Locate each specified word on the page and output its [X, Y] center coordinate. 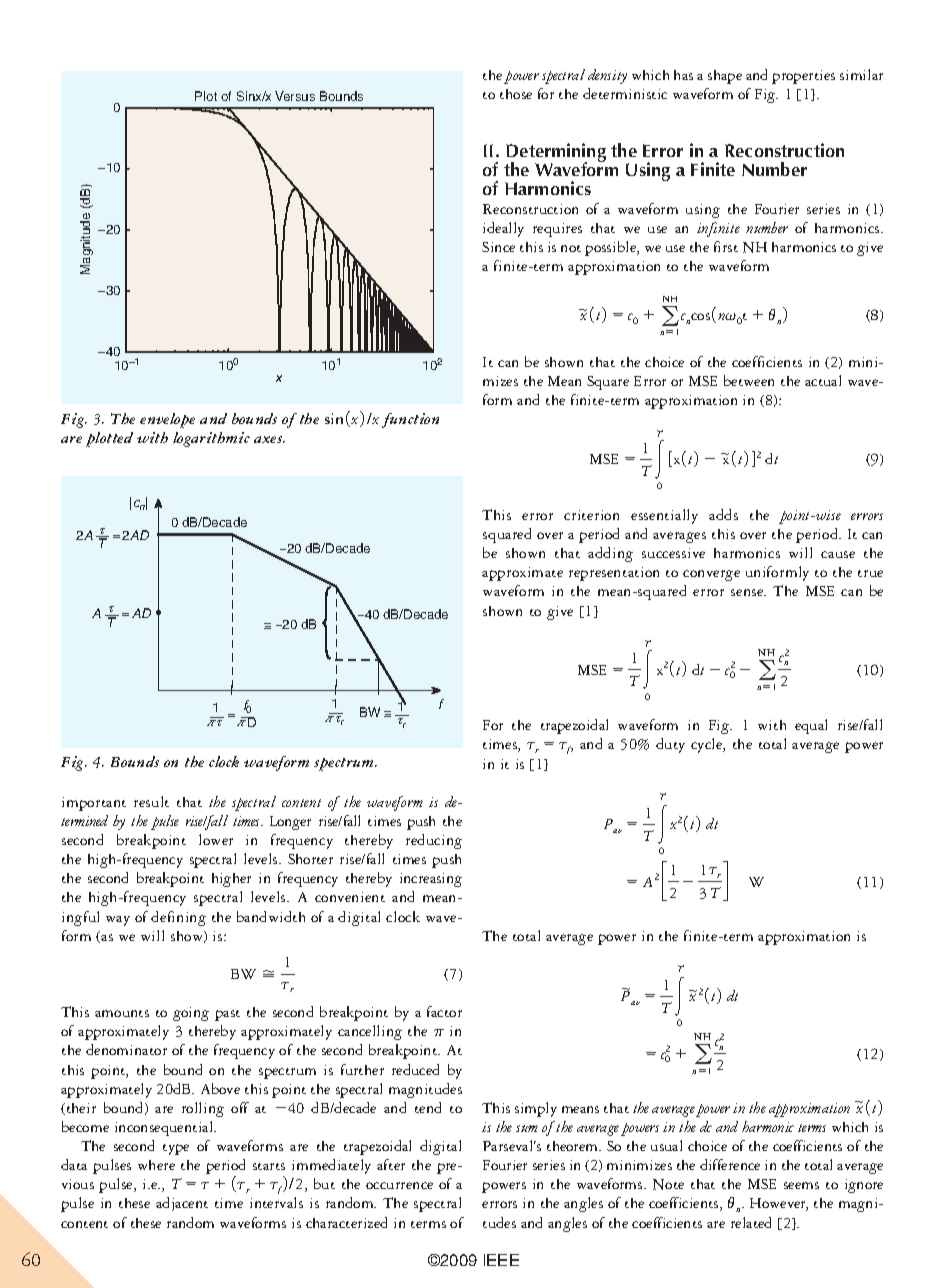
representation [614, 574]
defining [178, 918]
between [749, 380]
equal [811, 726]
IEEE [501, 1260]
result [151, 801]
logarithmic [211, 439]
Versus [295, 96]
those [516, 94]
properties [803, 77]
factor [444, 1011]
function [410, 420]
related [751, 1222]
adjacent [182, 1204]
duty [670, 745]
